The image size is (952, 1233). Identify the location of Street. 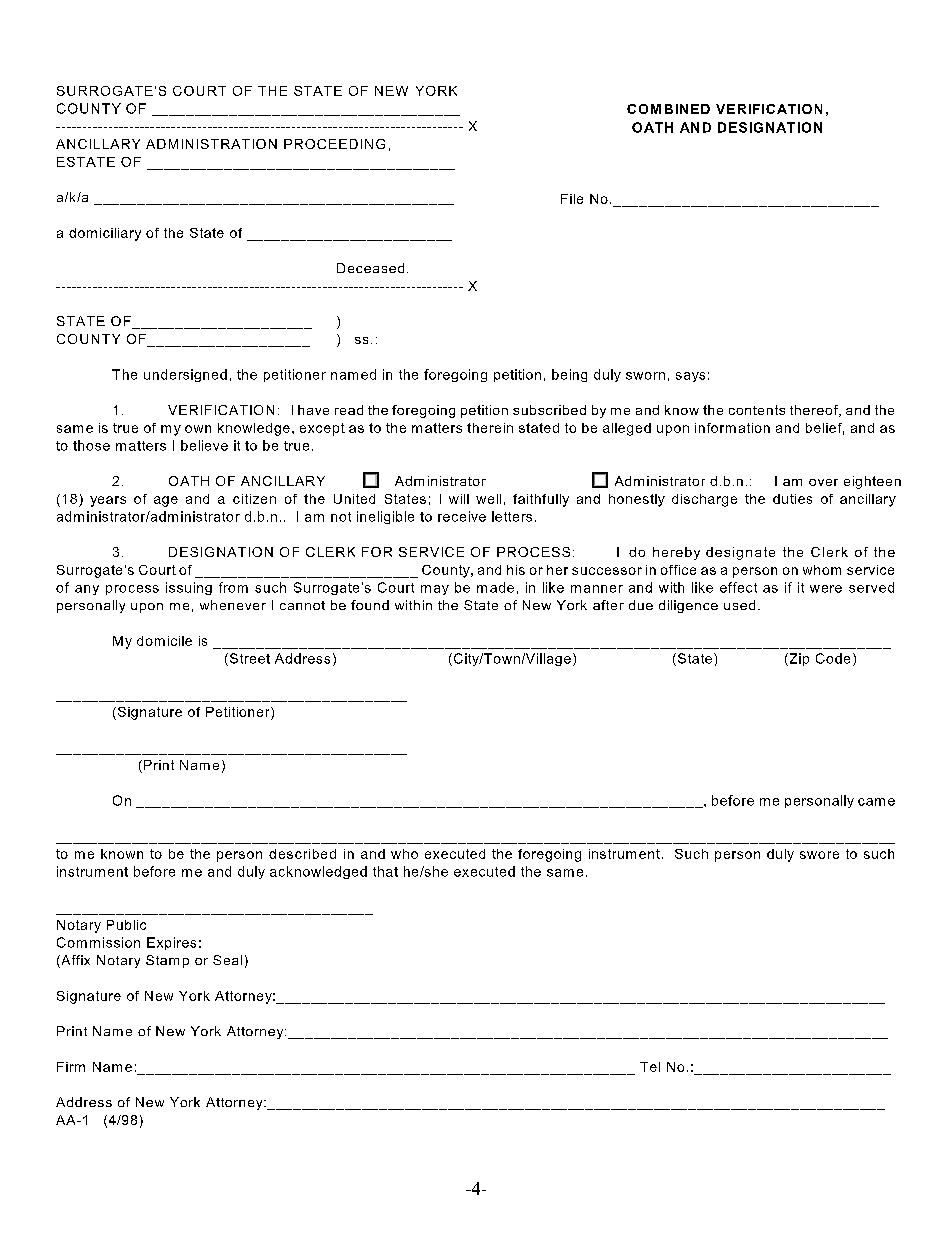
(248, 659).
